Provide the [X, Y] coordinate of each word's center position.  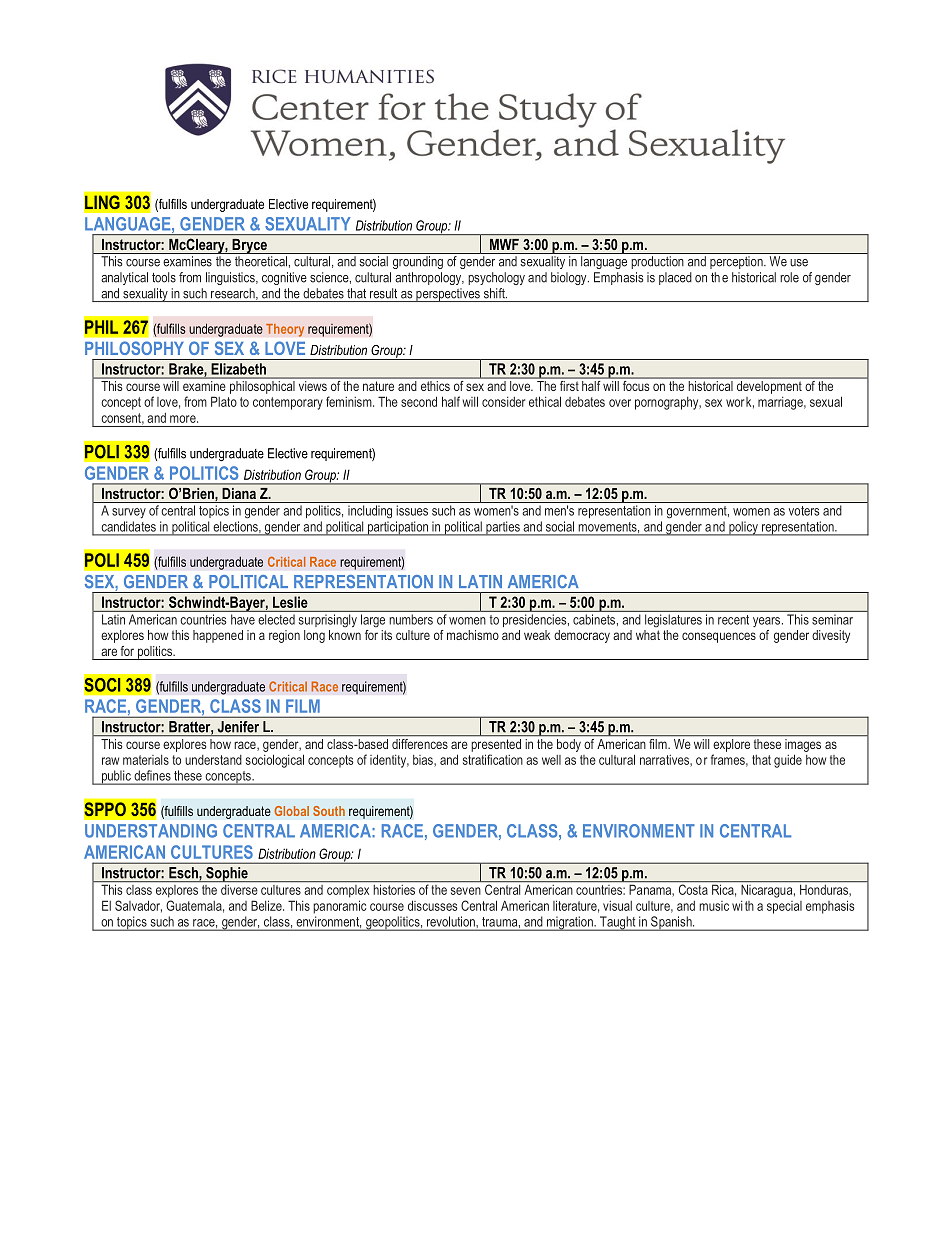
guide [788, 761]
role [789, 277]
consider [503, 402]
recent [733, 620]
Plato [224, 401]
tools [164, 277]
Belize [267, 905]
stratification [493, 759]
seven [466, 891]
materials [146, 760]
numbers [411, 619]
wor [735, 403]
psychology [496, 278]
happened [218, 636]
